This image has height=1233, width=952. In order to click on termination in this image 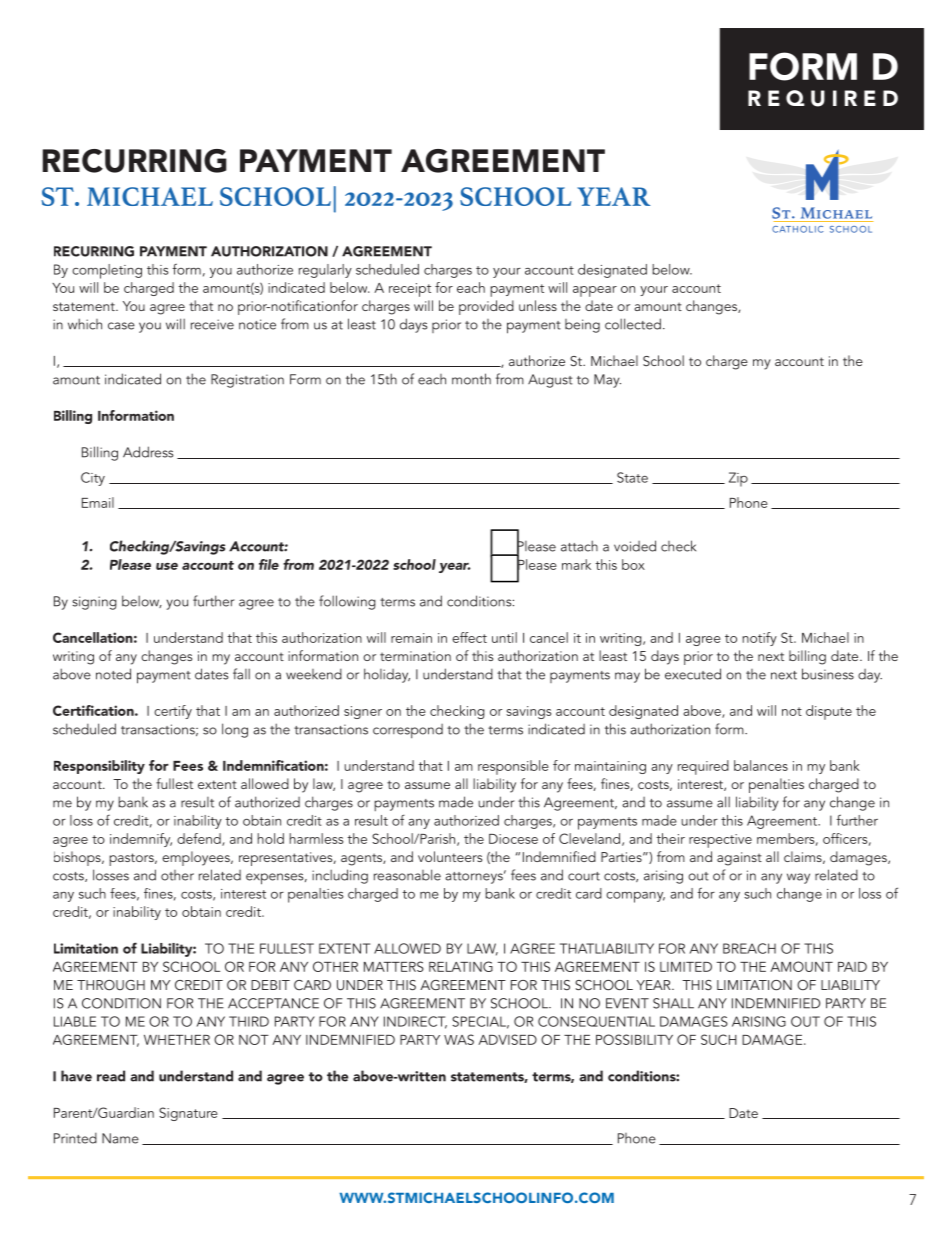, I will do `click(415, 656)`.
